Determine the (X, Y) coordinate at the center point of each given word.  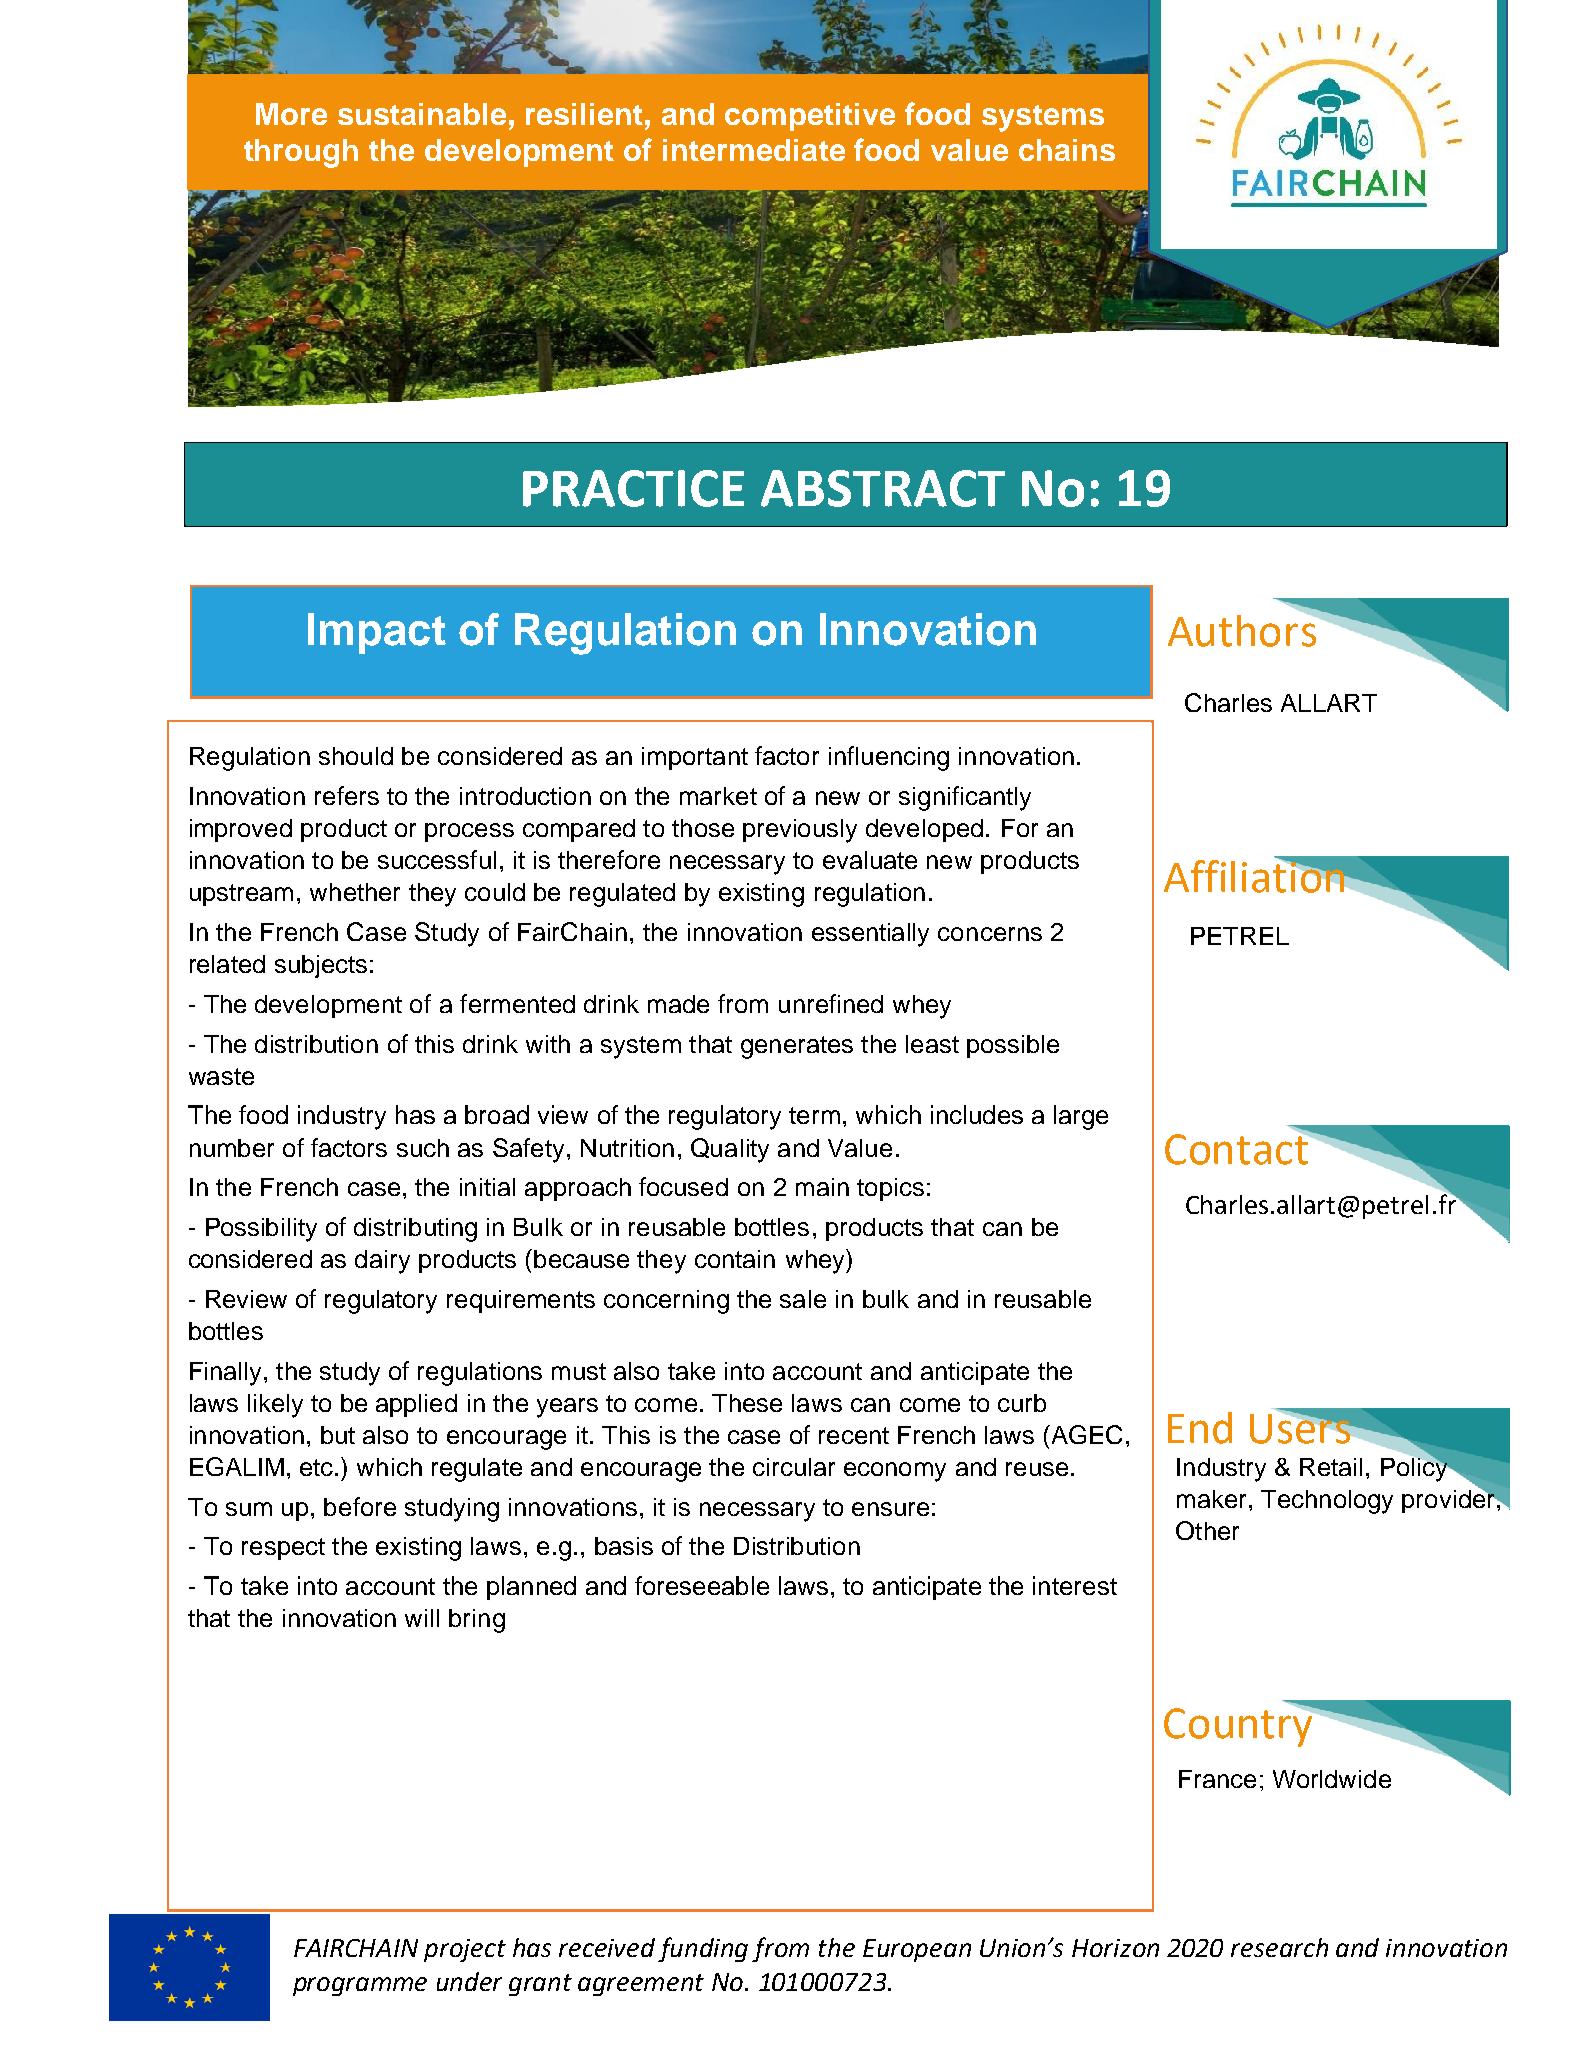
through (301, 153)
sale (803, 1299)
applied (416, 1405)
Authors (1243, 629)
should (356, 756)
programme (360, 1986)
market (718, 796)
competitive (810, 117)
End (1200, 1428)
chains (1067, 150)
